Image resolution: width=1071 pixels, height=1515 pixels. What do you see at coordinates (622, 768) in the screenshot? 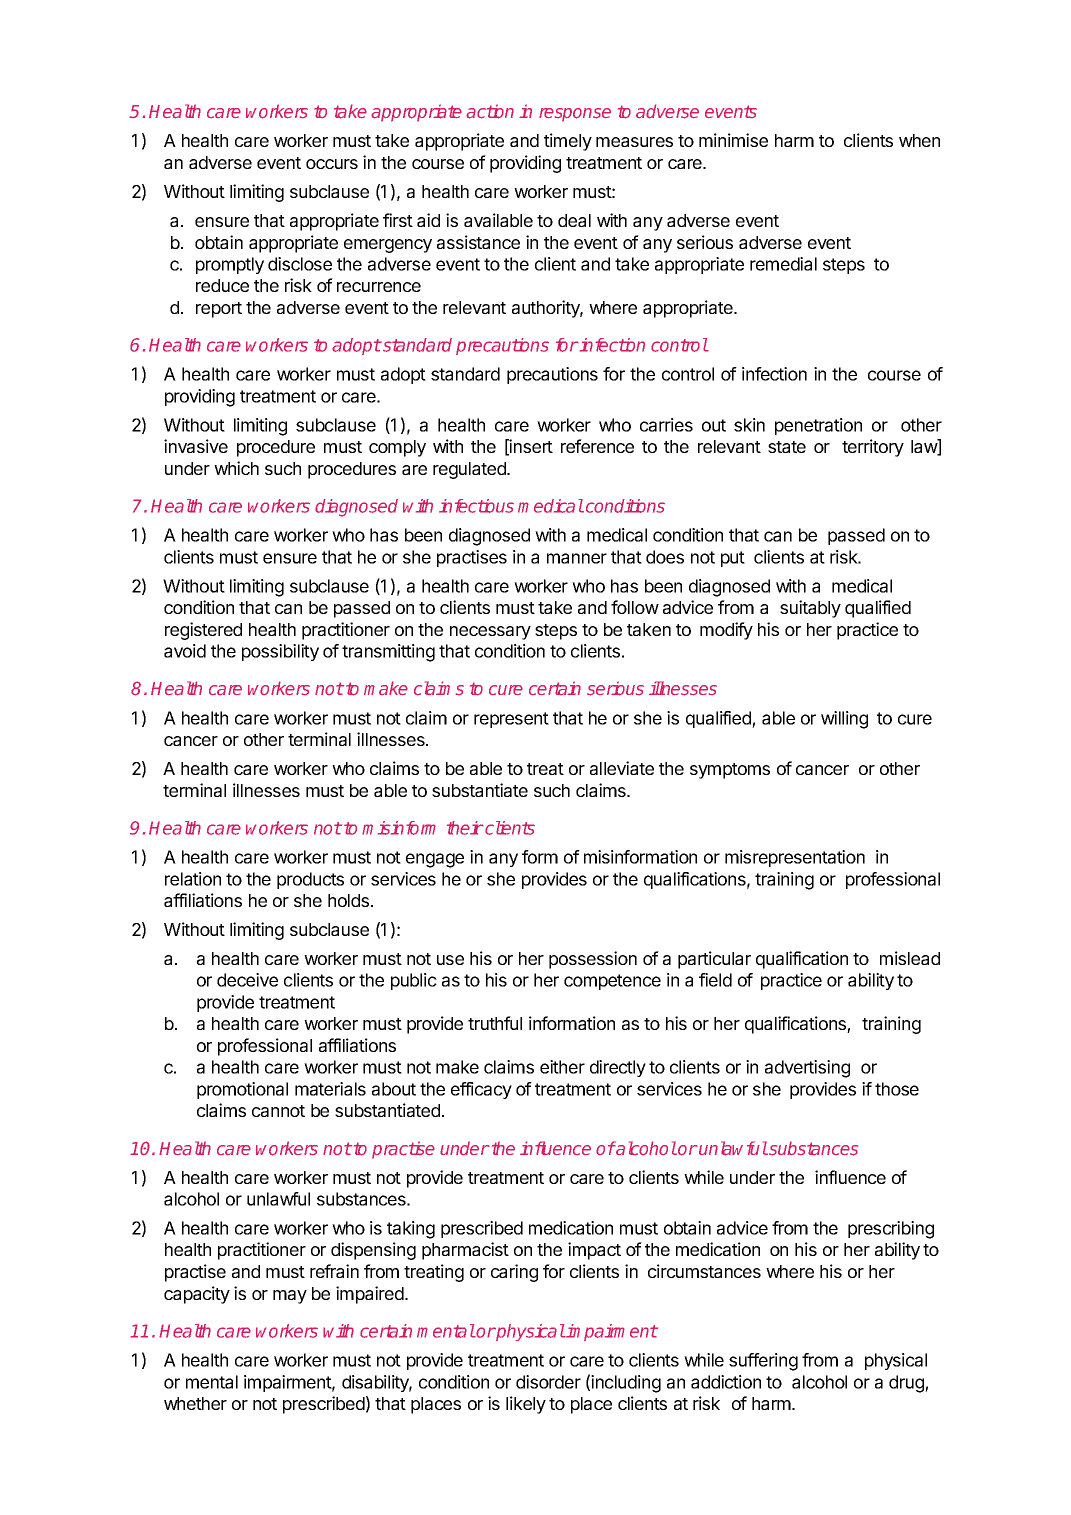
I see `alleviate` at bounding box center [622, 768].
